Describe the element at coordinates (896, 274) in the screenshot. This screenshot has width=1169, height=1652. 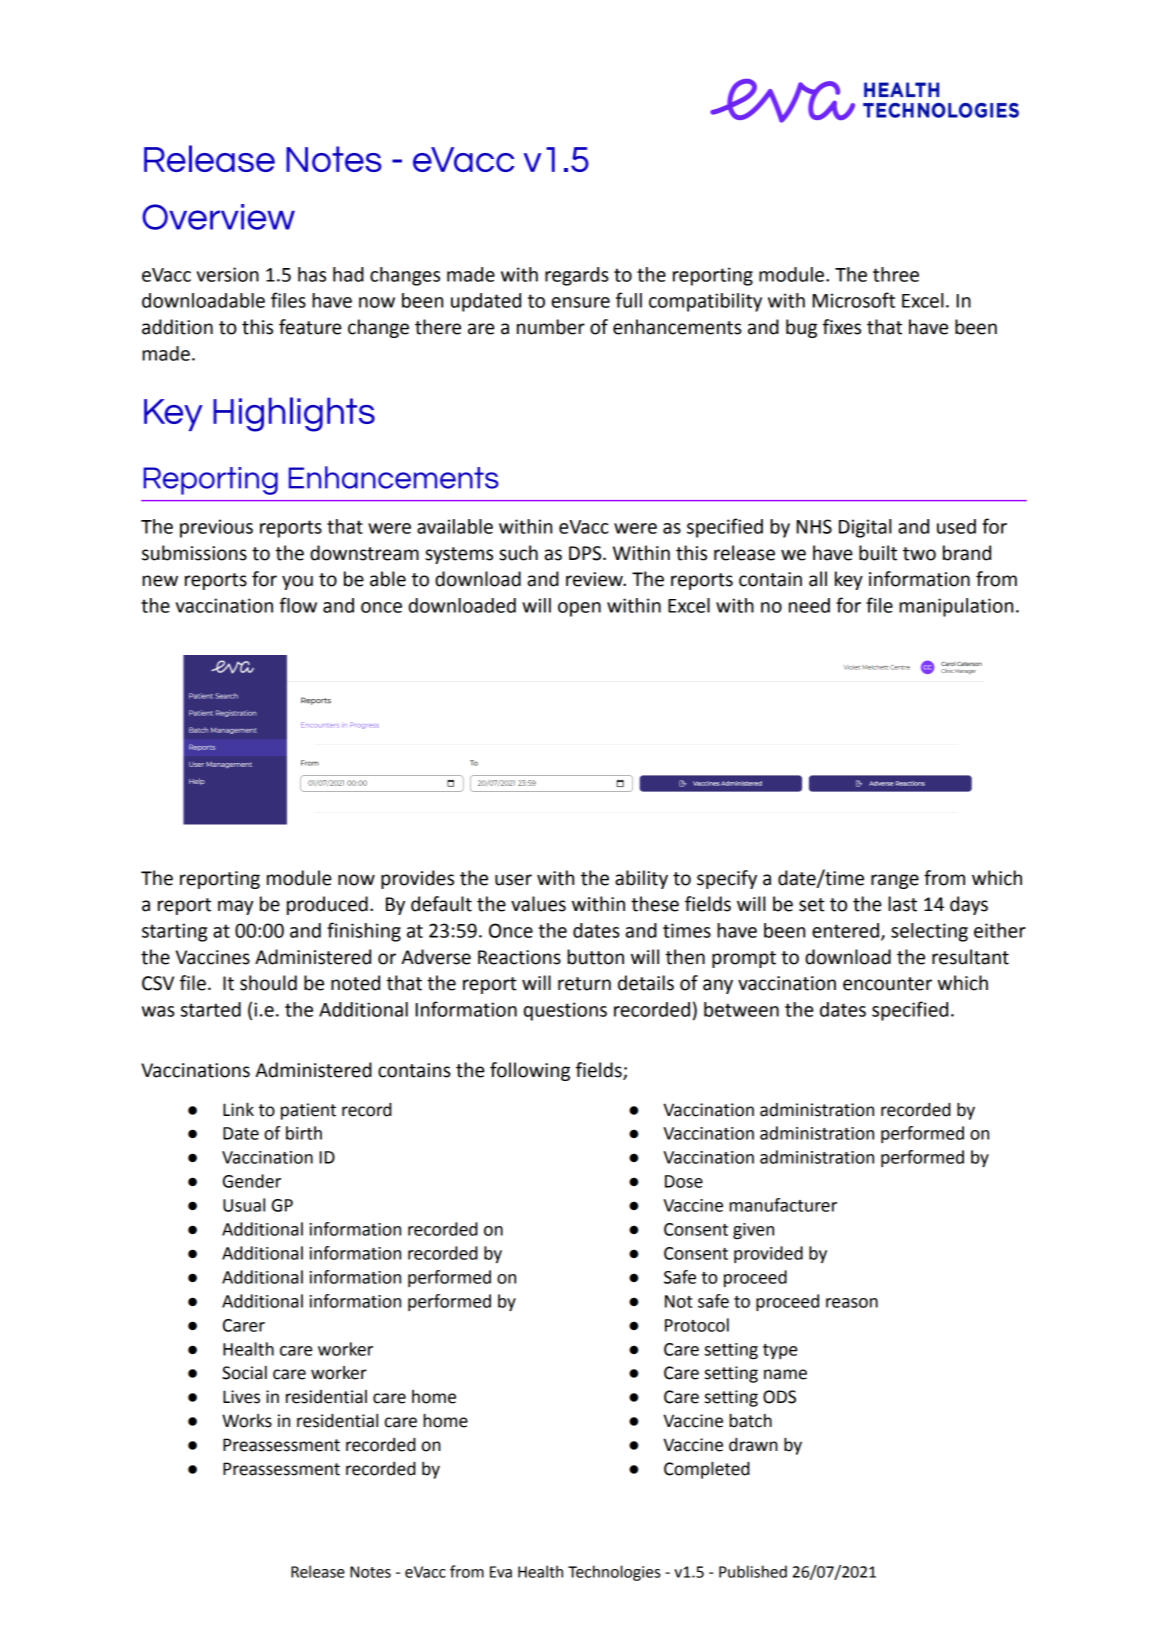
I see `three` at that location.
